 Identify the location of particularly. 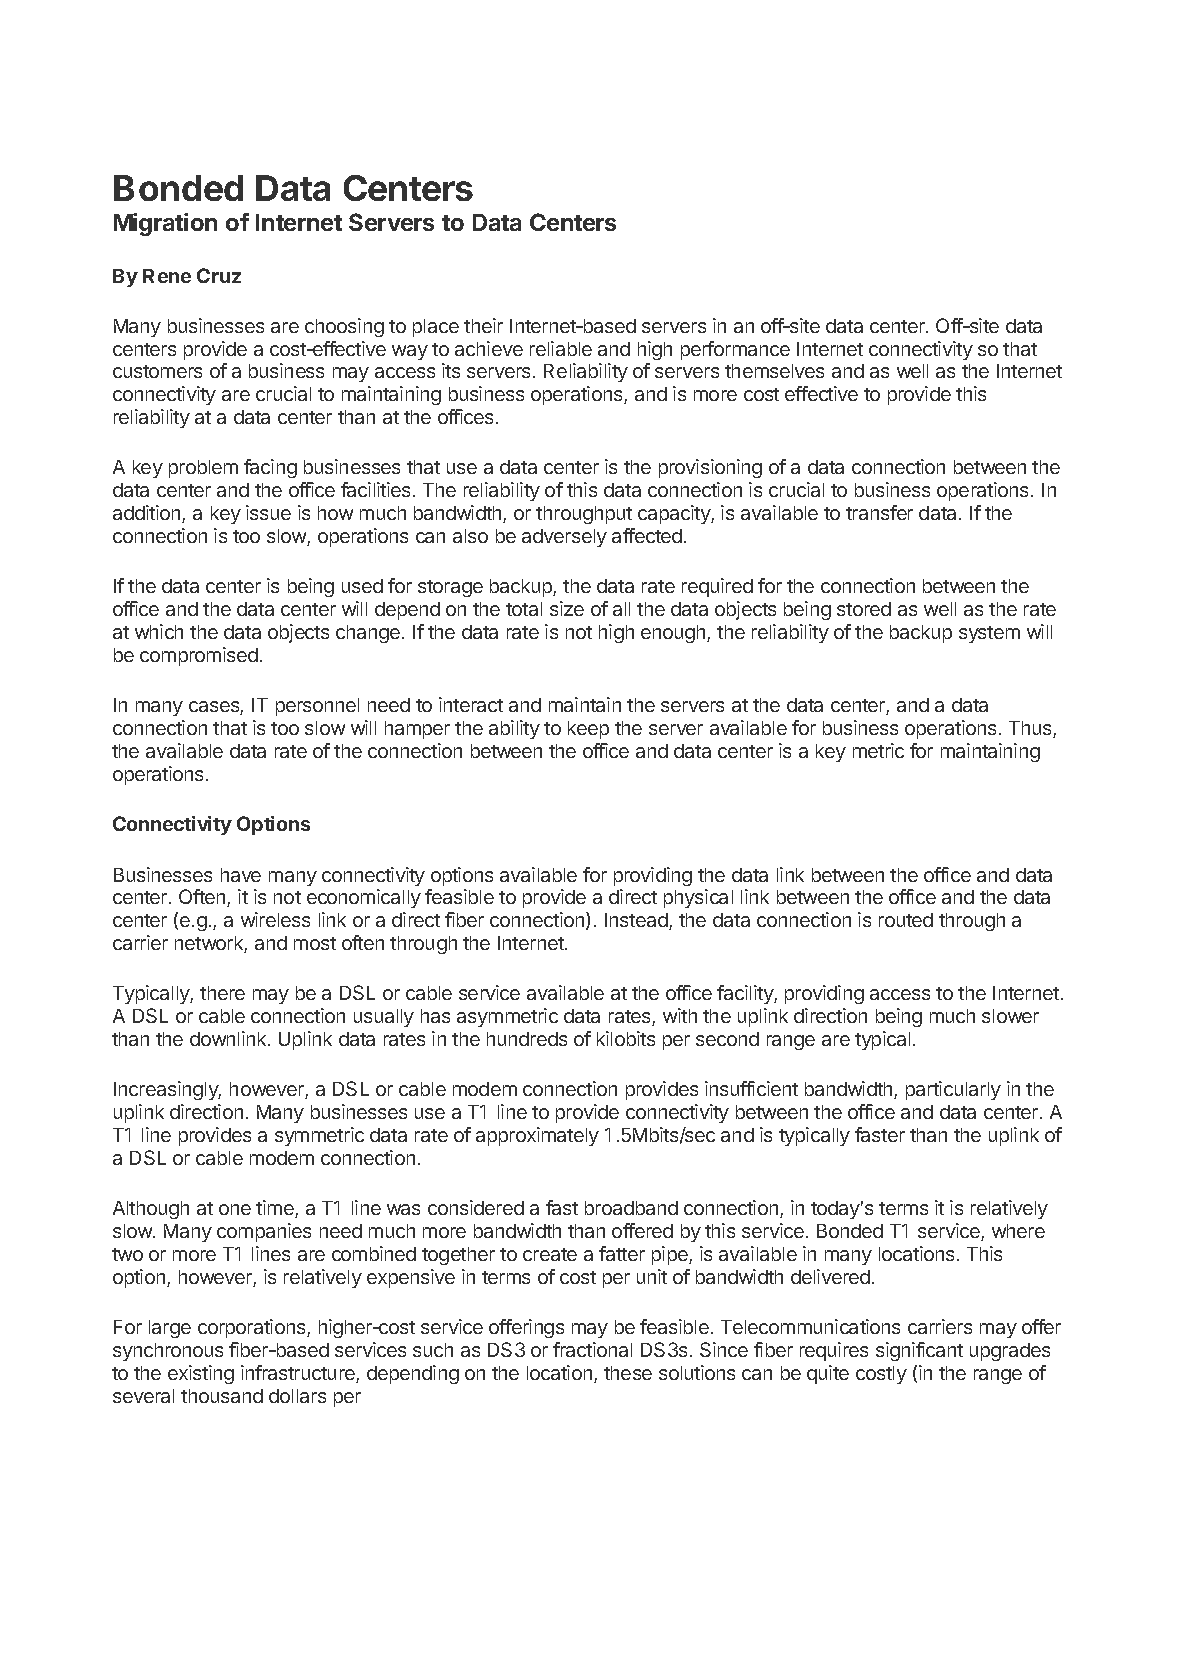
(953, 1090).
